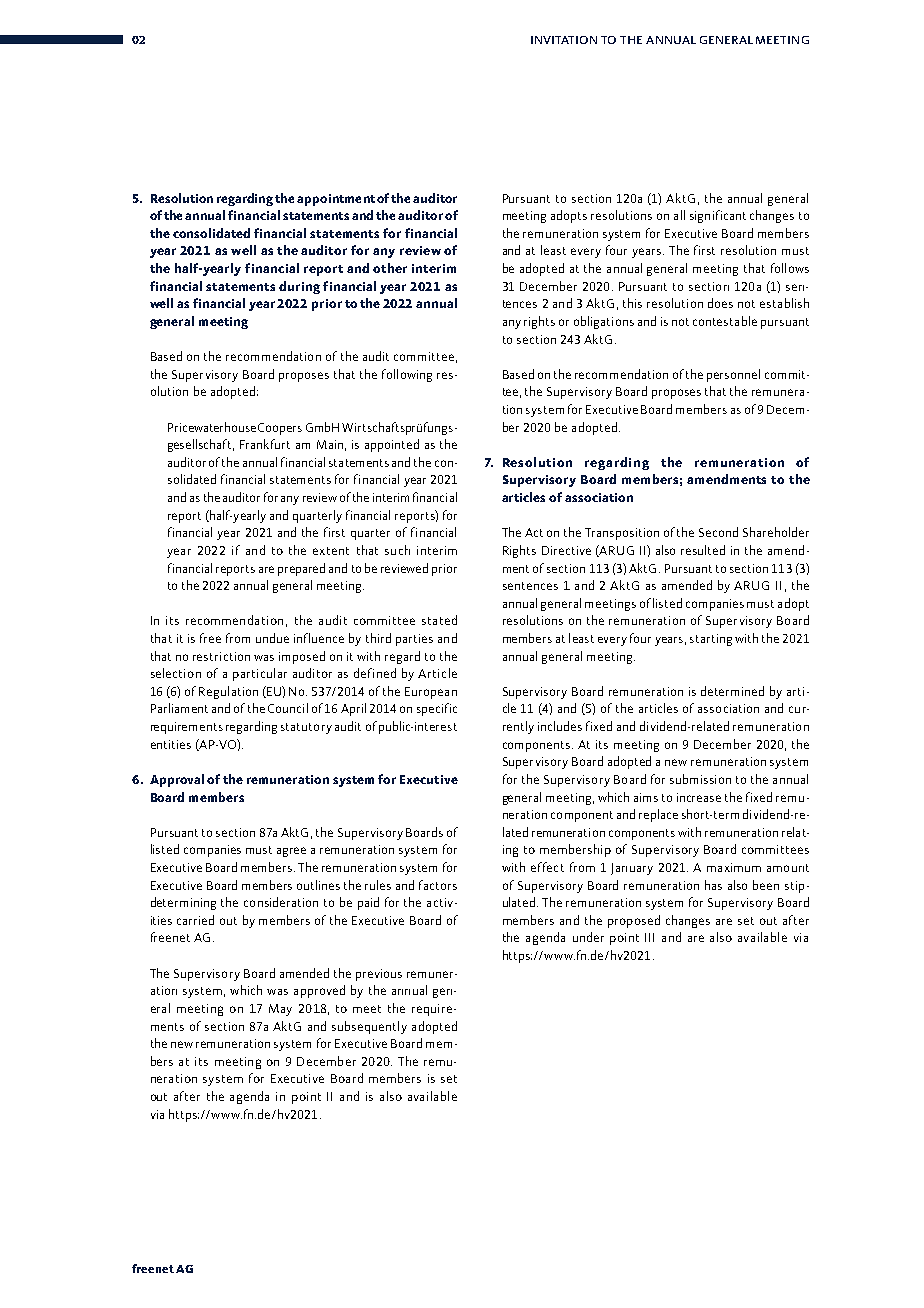 The height and width of the page is (1308, 924). Describe the element at coordinates (272, 638) in the page. I see `undue` at that location.
